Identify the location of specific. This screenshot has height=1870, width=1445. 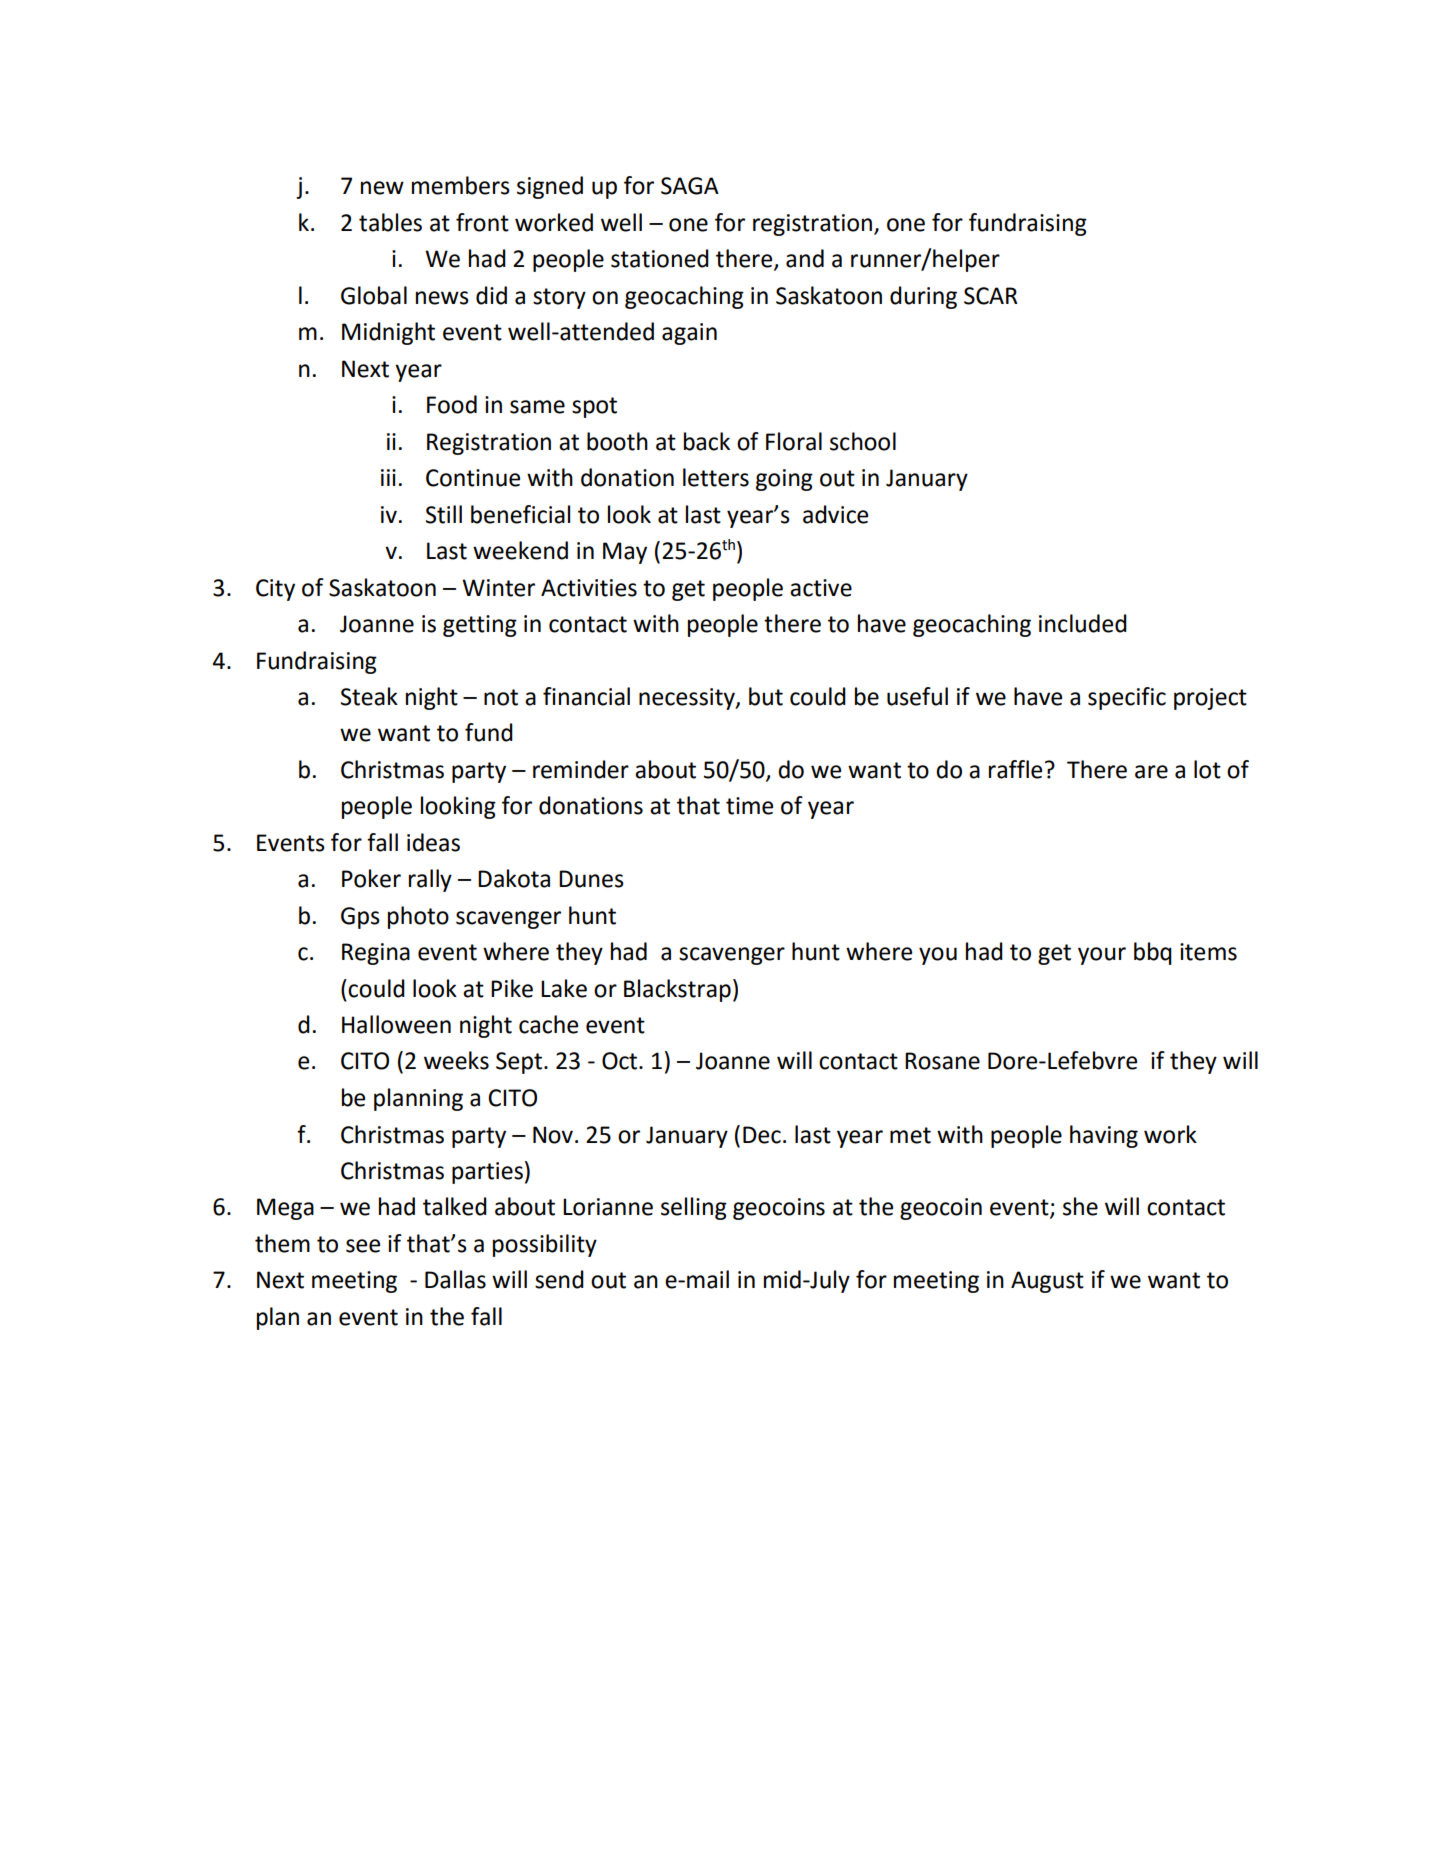
(1127, 698).
